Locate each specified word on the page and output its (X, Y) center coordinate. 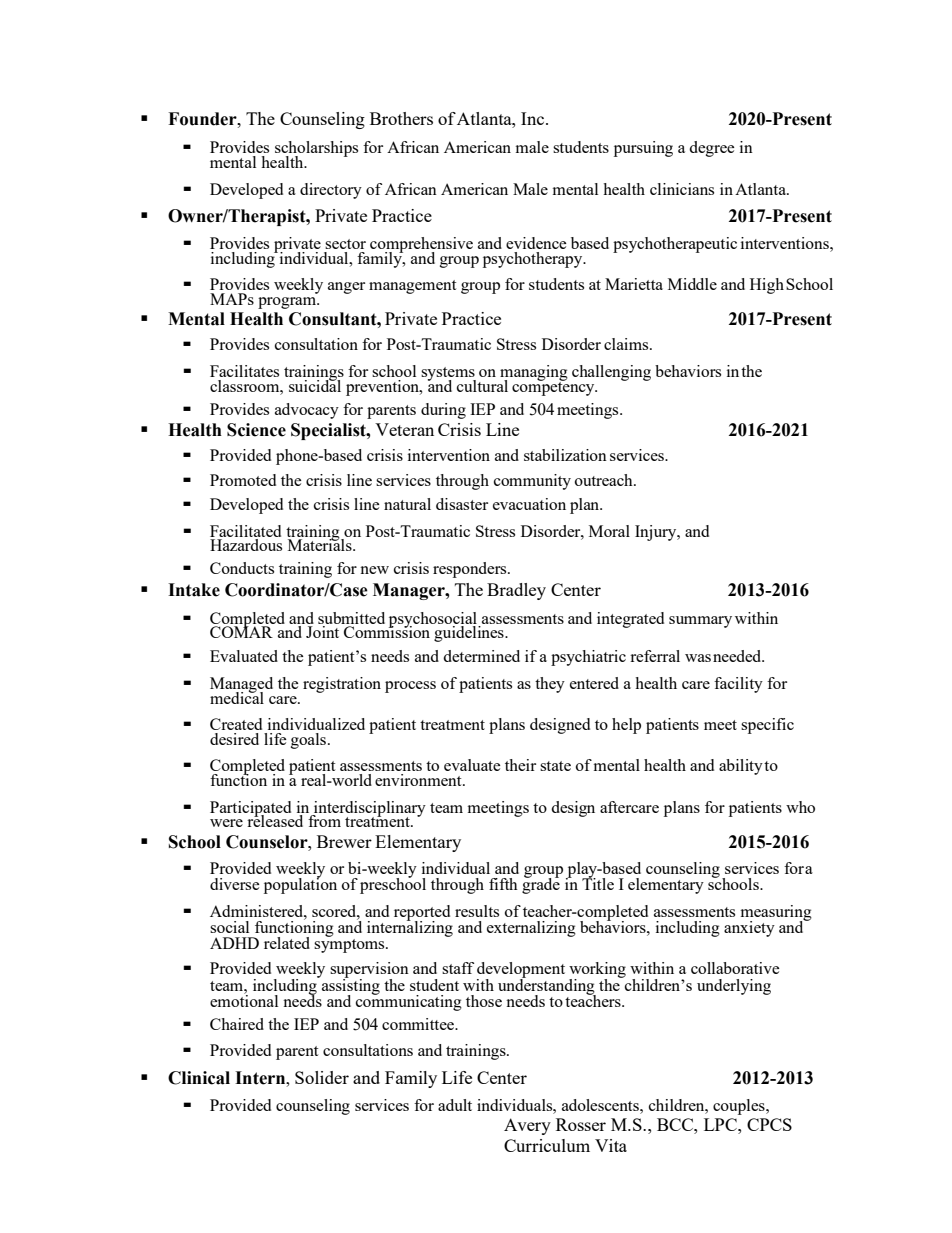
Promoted (243, 480)
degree (712, 149)
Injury (657, 533)
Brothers (401, 118)
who (800, 807)
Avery (527, 1126)
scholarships (316, 150)
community (532, 482)
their (520, 765)
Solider (322, 1077)
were (226, 823)
